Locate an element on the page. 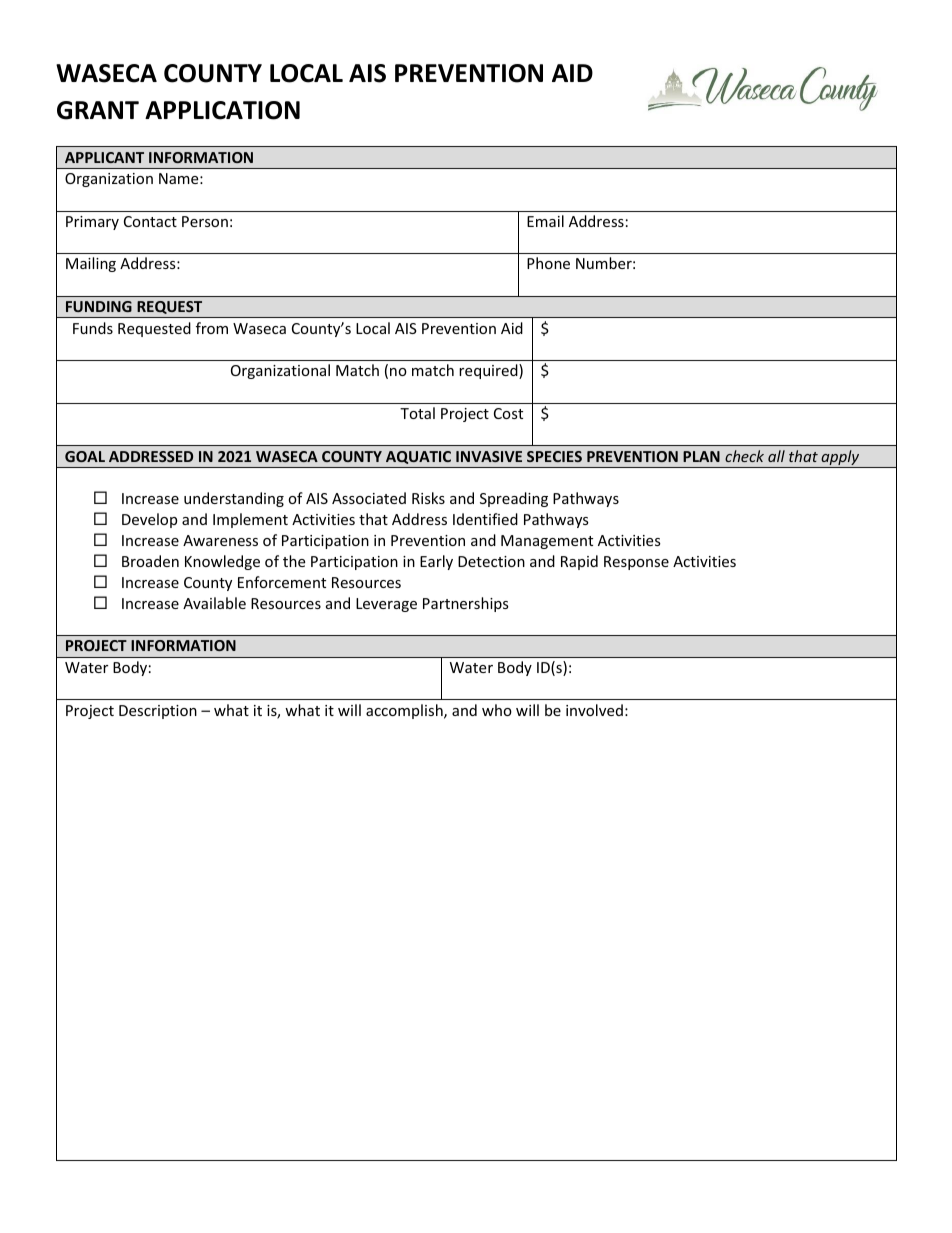 The height and width of the page is (1233, 952). Early is located at coordinates (436, 562).
